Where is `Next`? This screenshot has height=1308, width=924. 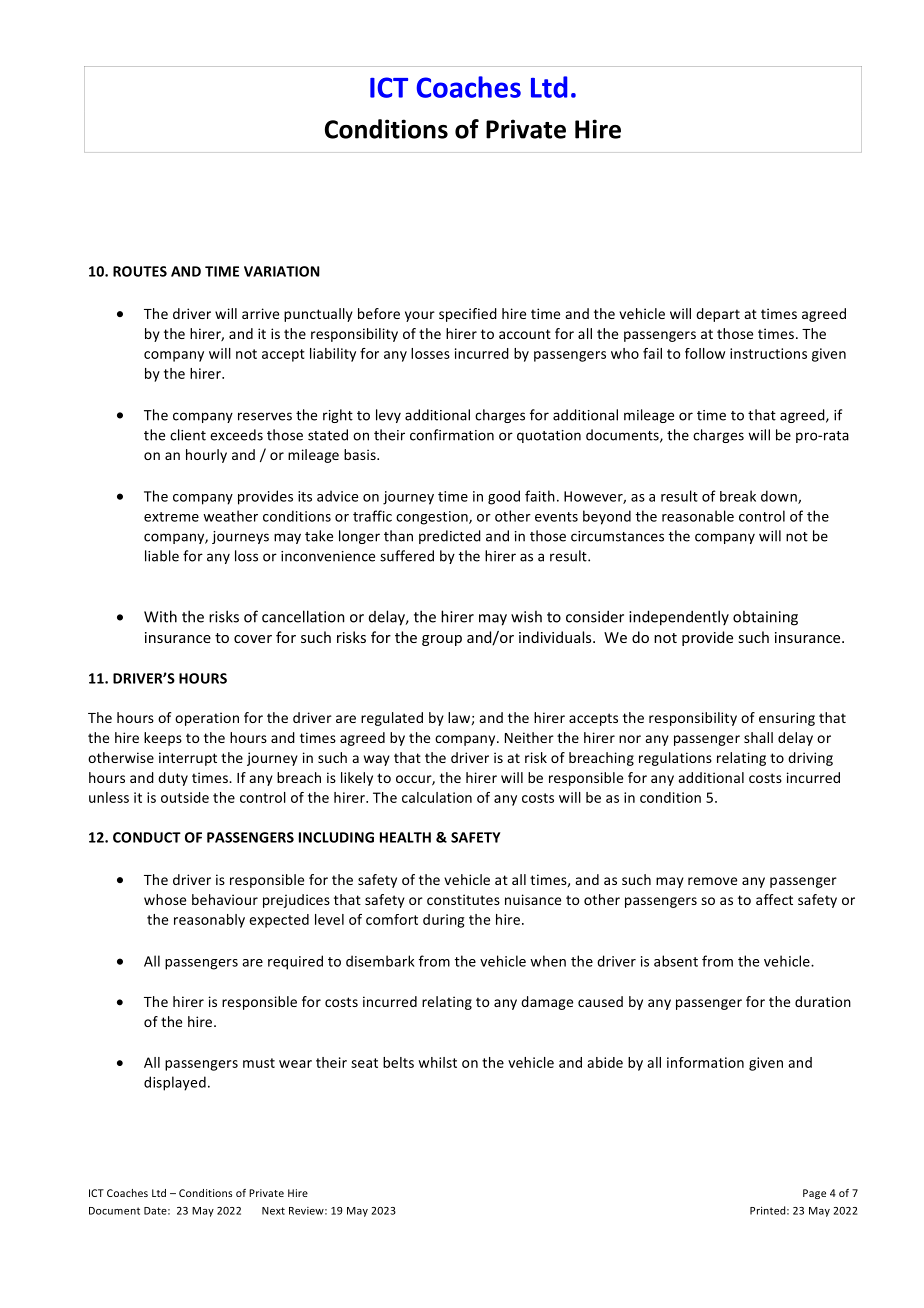 Next is located at coordinates (273, 1211).
